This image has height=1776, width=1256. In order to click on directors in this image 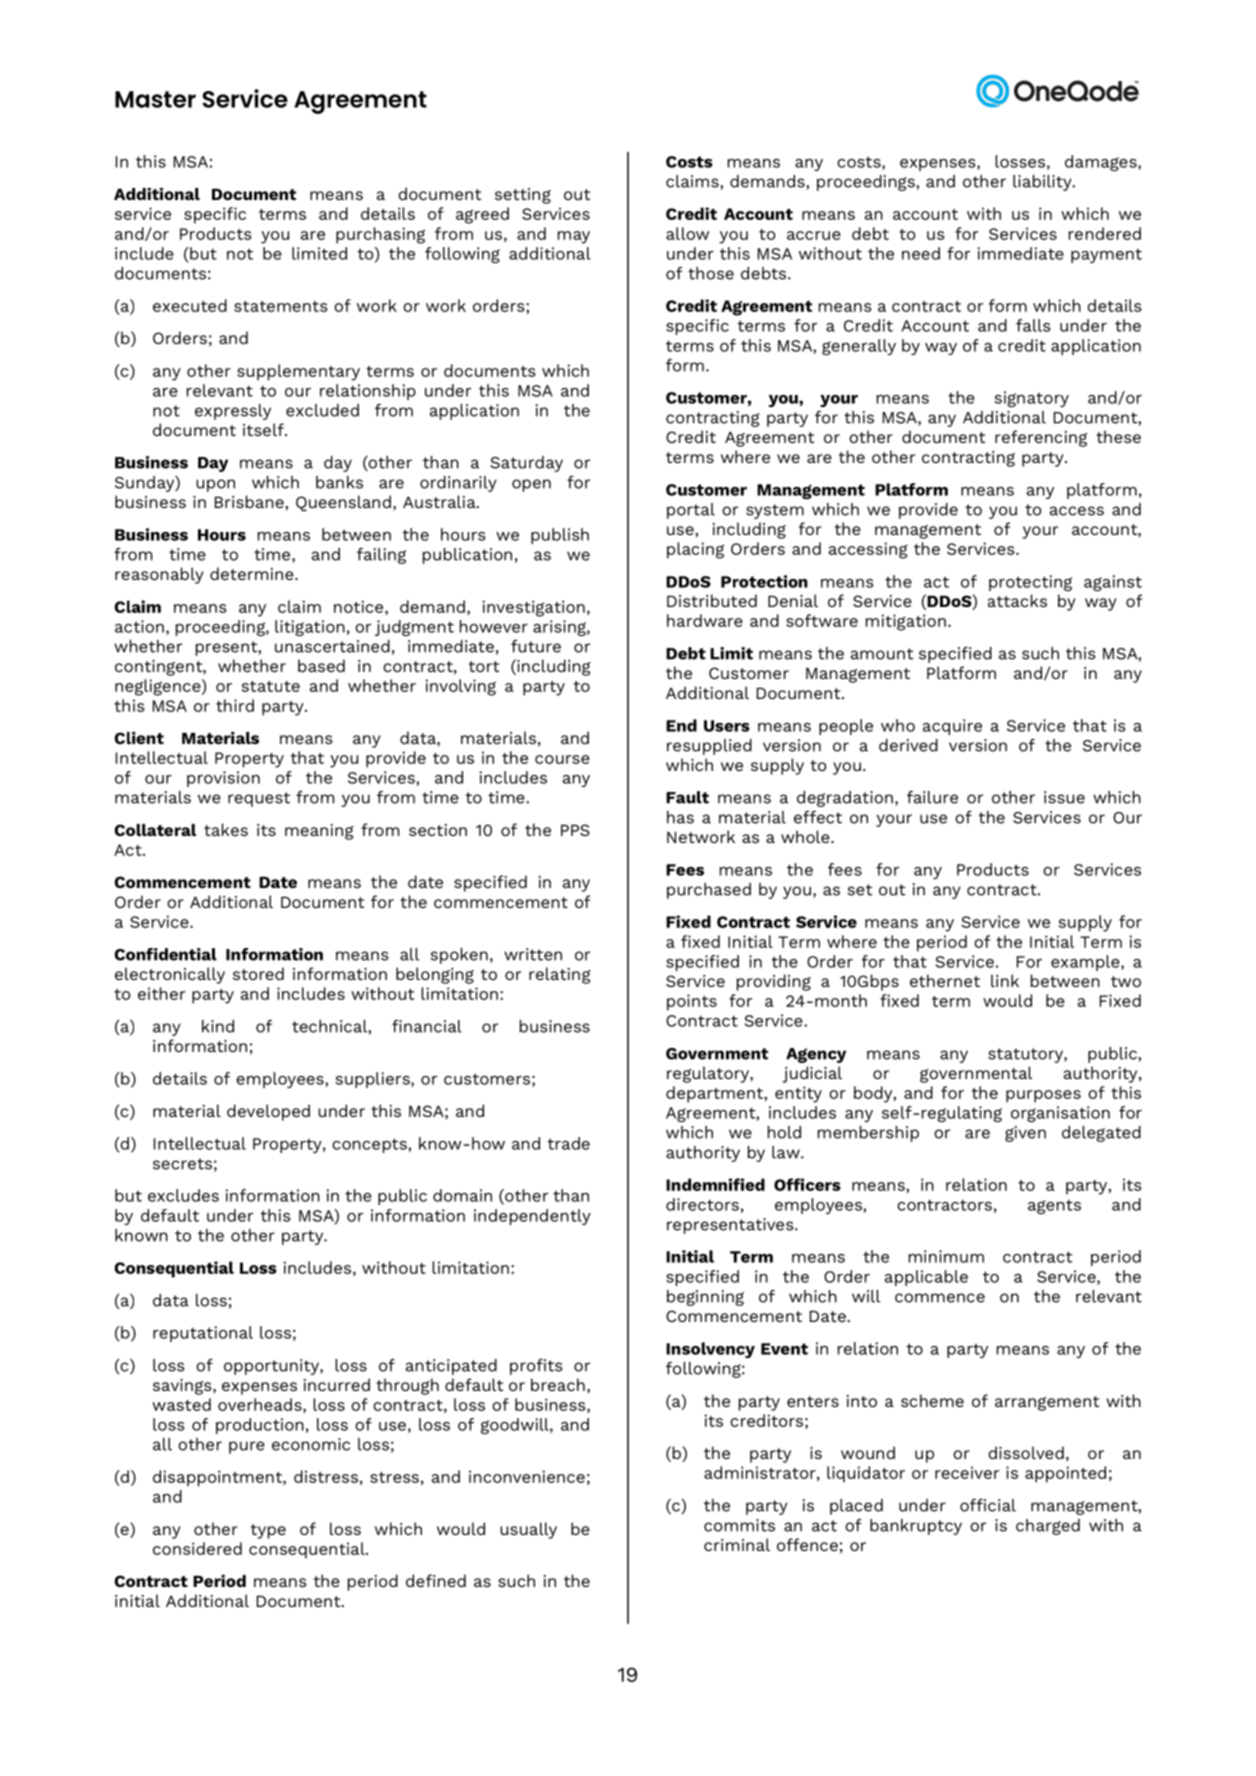, I will do `click(702, 1204)`.
